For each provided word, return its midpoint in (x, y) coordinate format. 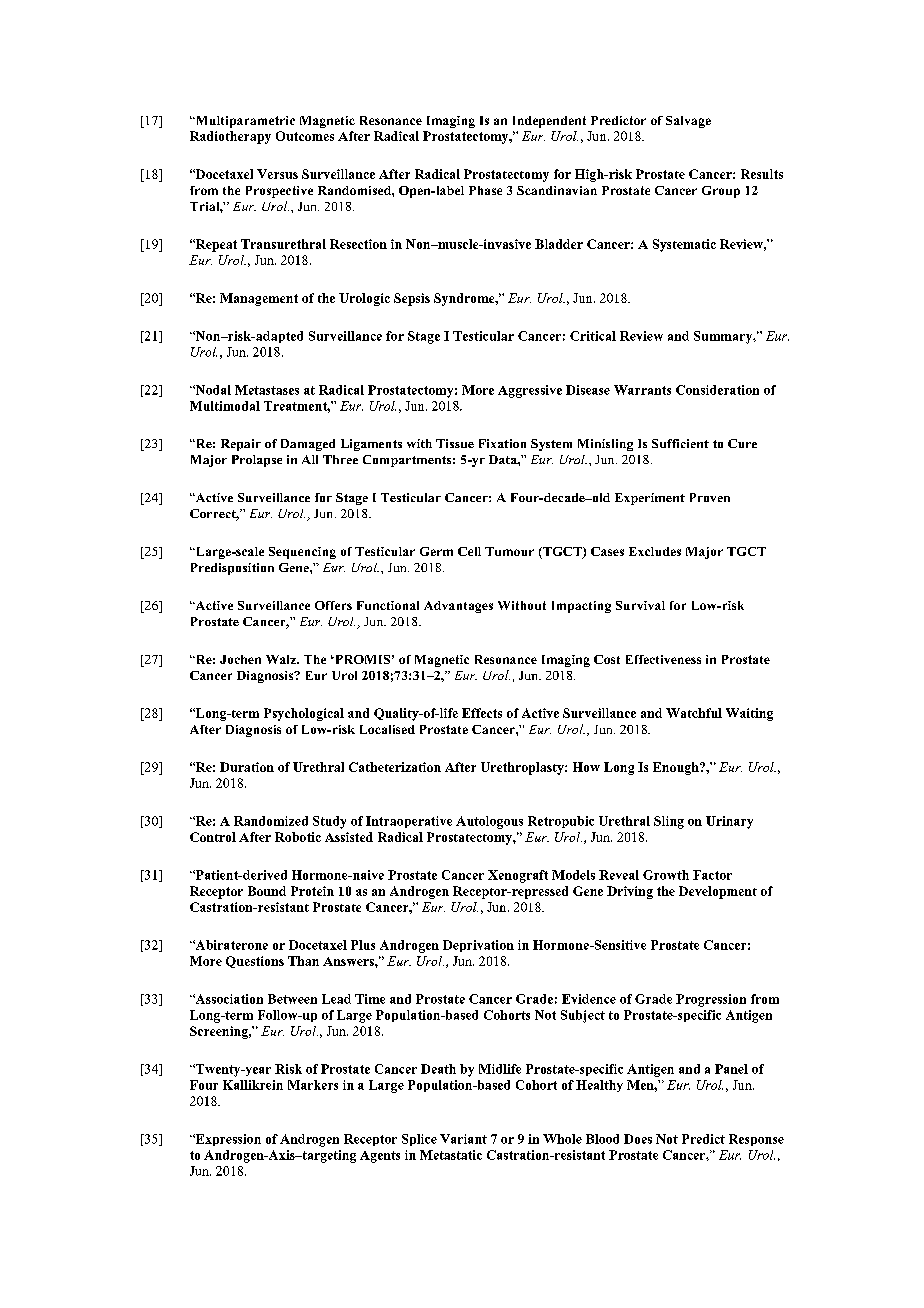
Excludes (655, 551)
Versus (277, 174)
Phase (485, 190)
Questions (255, 962)
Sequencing (302, 553)
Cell (469, 551)
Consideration (717, 390)
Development (718, 892)
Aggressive (530, 391)
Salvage (688, 122)
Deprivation (478, 946)
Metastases (267, 390)
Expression (227, 1140)
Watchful (694, 713)
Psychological (304, 714)
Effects (482, 713)
